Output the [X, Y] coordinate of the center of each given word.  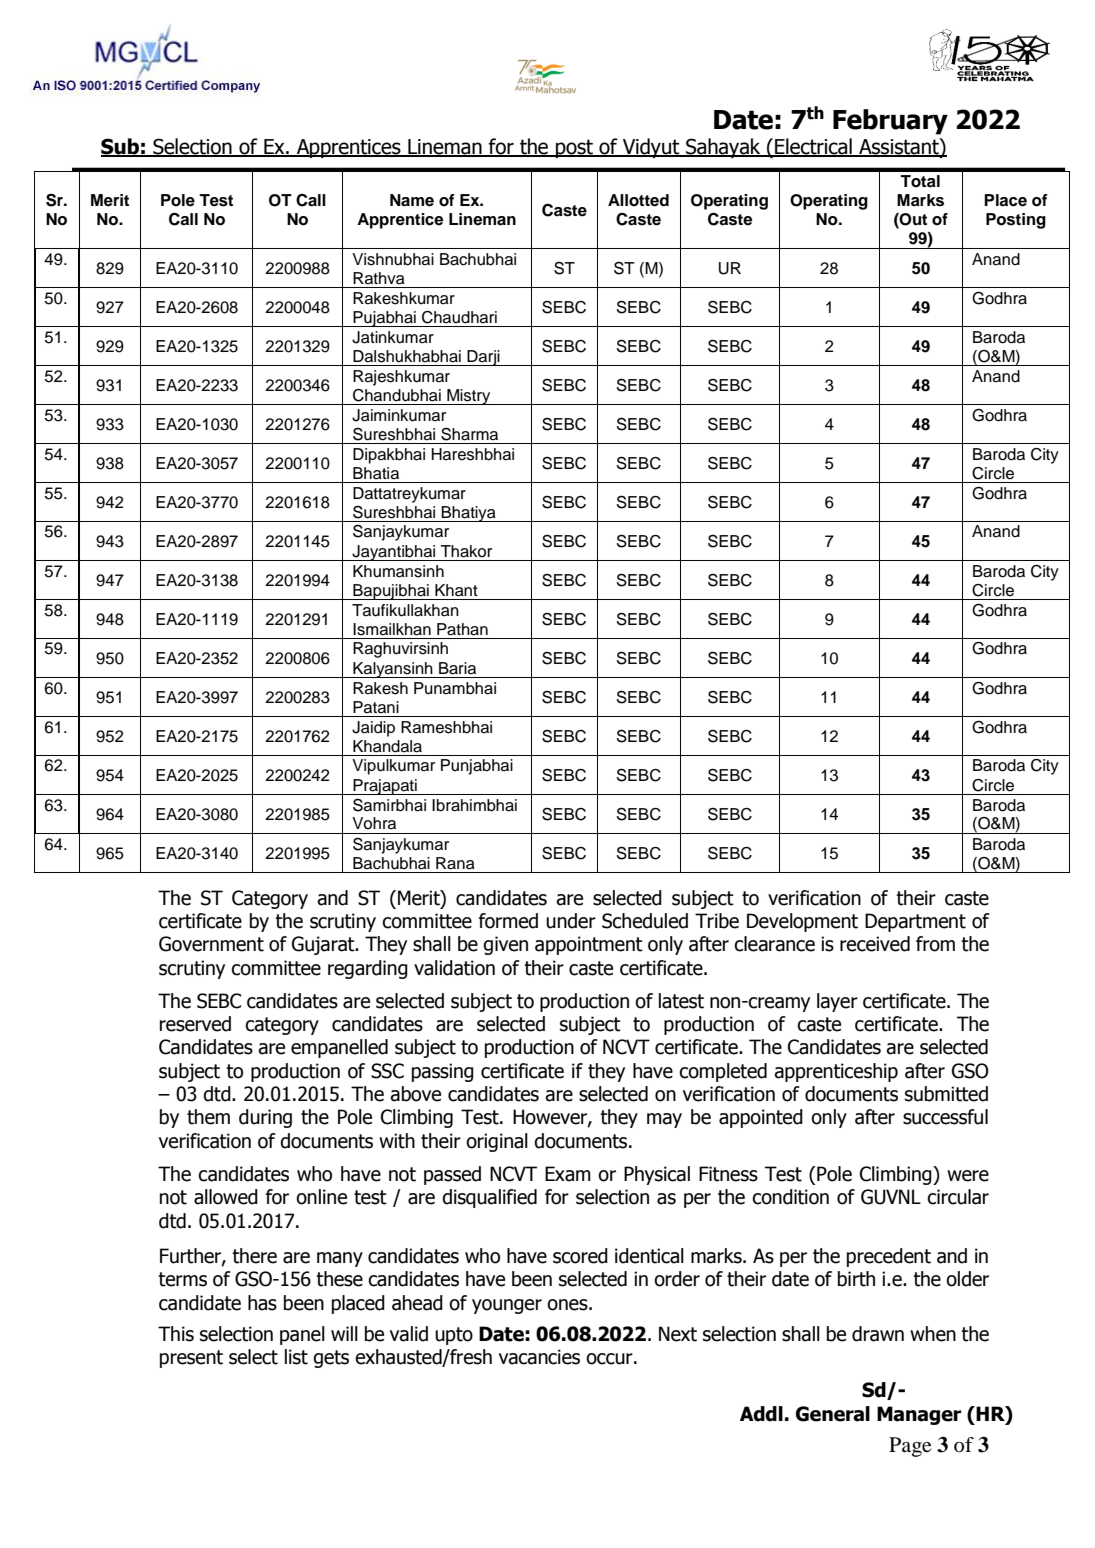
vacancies [539, 1357]
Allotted [638, 200]
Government [211, 944]
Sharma [469, 434]
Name [412, 200]
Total [920, 181]
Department [915, 922]
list [296, 1357]
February [890, 122]
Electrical [813, 147]
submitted [946, 1094]
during [265, 1118]
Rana [455, 863]
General [833, 1414]
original [497, 1142]
